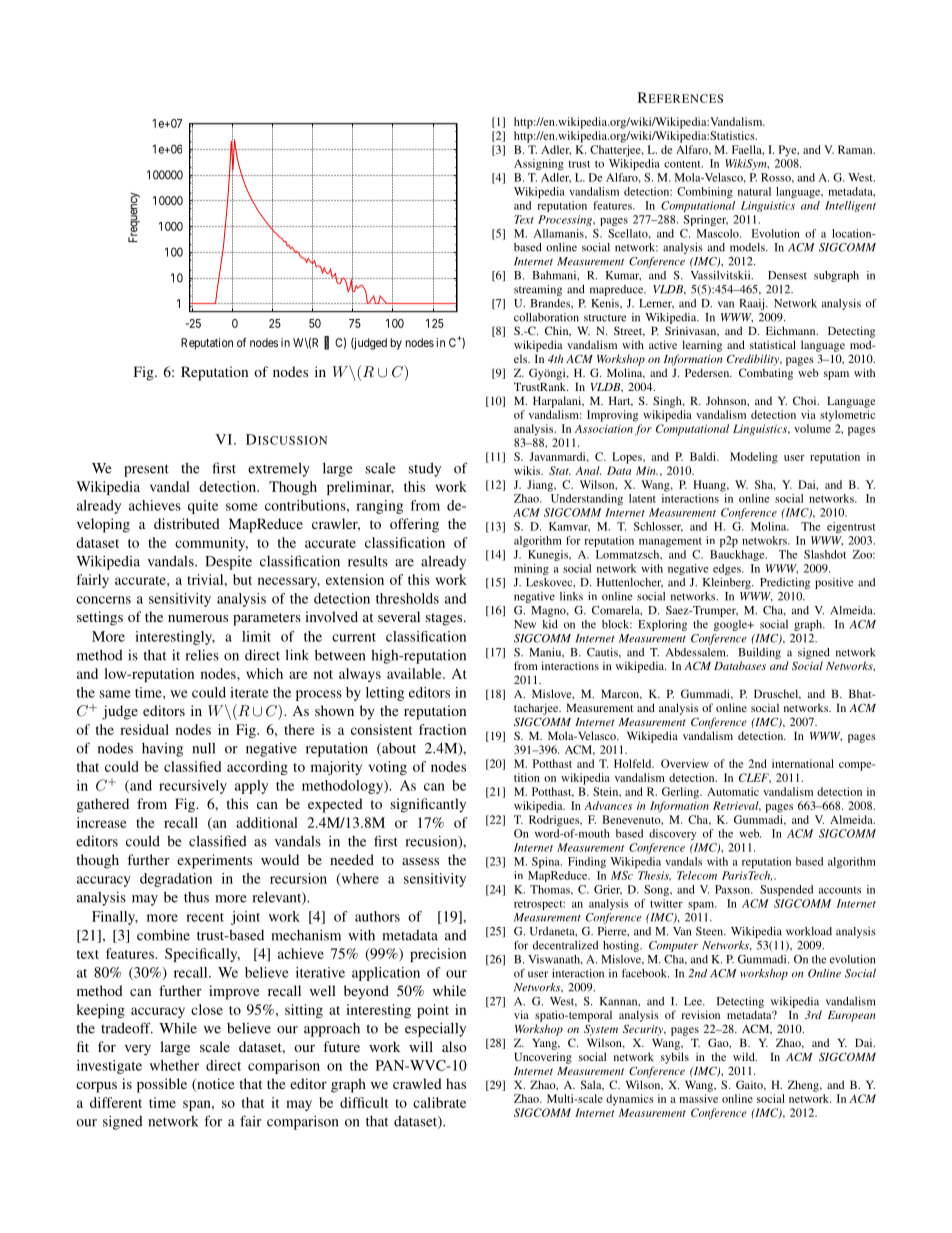 The height and width of the screenshot is (1233, 952). What do you see at coordinates (198, 618) in the screenshot?
I see `numerous` at bounding box center [198, 618].
